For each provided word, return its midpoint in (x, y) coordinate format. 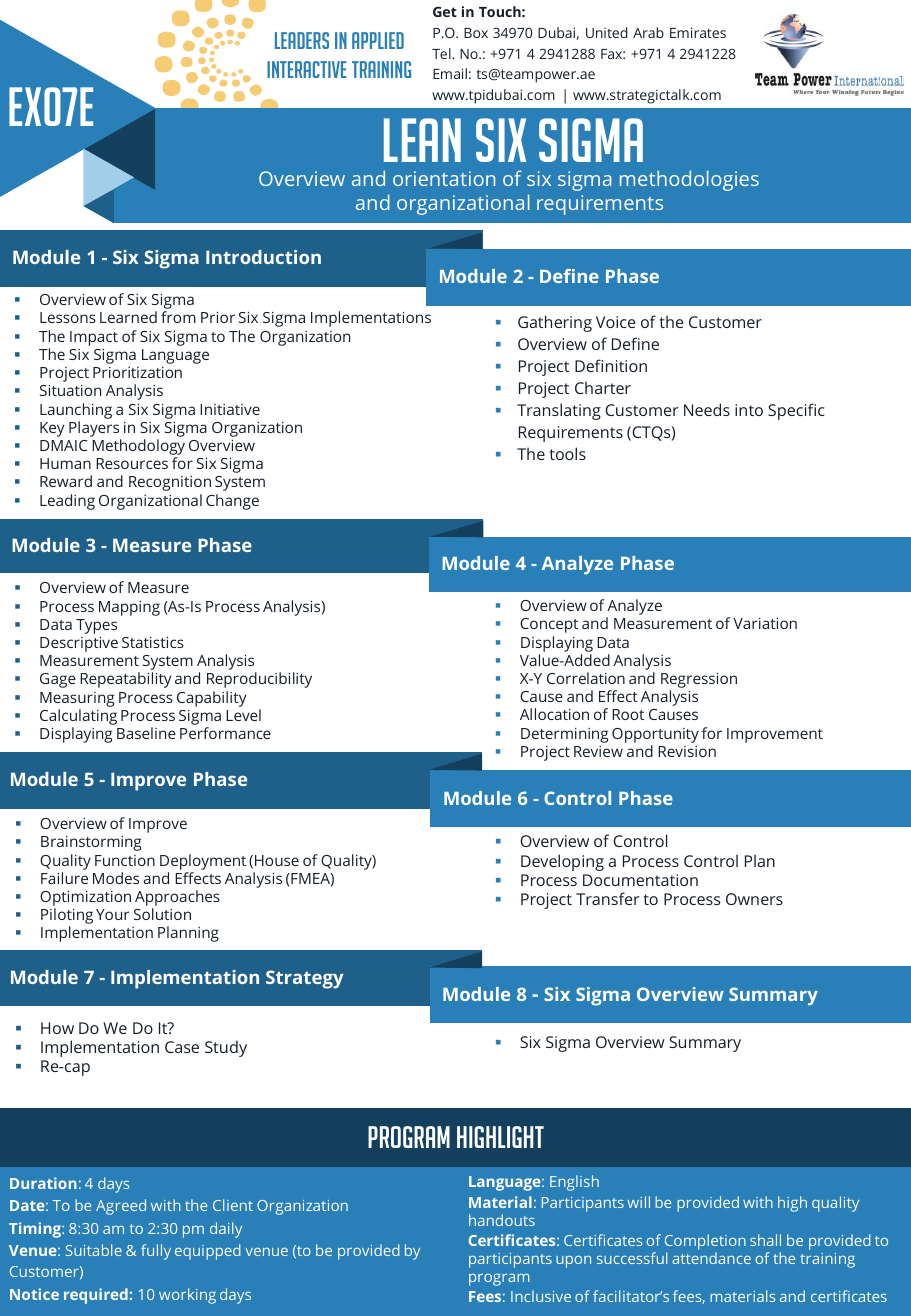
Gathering (555, 323)
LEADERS (302, 40)
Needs (707, 409)
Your (112, 914)
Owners (754, 899)
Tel (442, 53)
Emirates (698, 32)
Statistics (153, 642)
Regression (699, 682)
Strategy (305, 979)
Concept (549, 625)
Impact (94, 338)
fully (156, 1252)
